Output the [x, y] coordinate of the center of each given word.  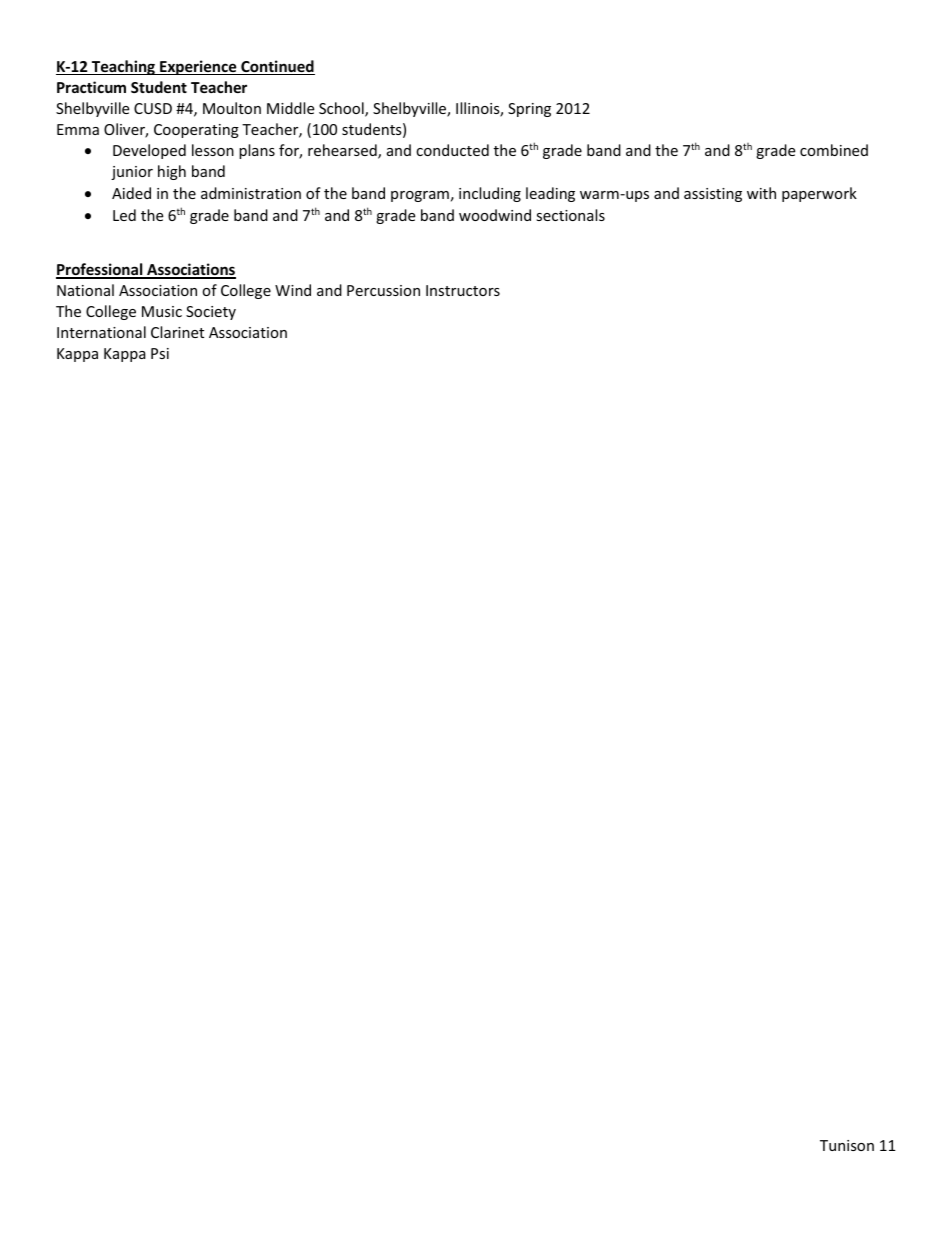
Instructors [463, 290]
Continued [277, 67]
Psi [160, 353]
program [420, 196]
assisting [713, 195]
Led [124, 215]
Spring [529, 110]
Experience [198, 67]
